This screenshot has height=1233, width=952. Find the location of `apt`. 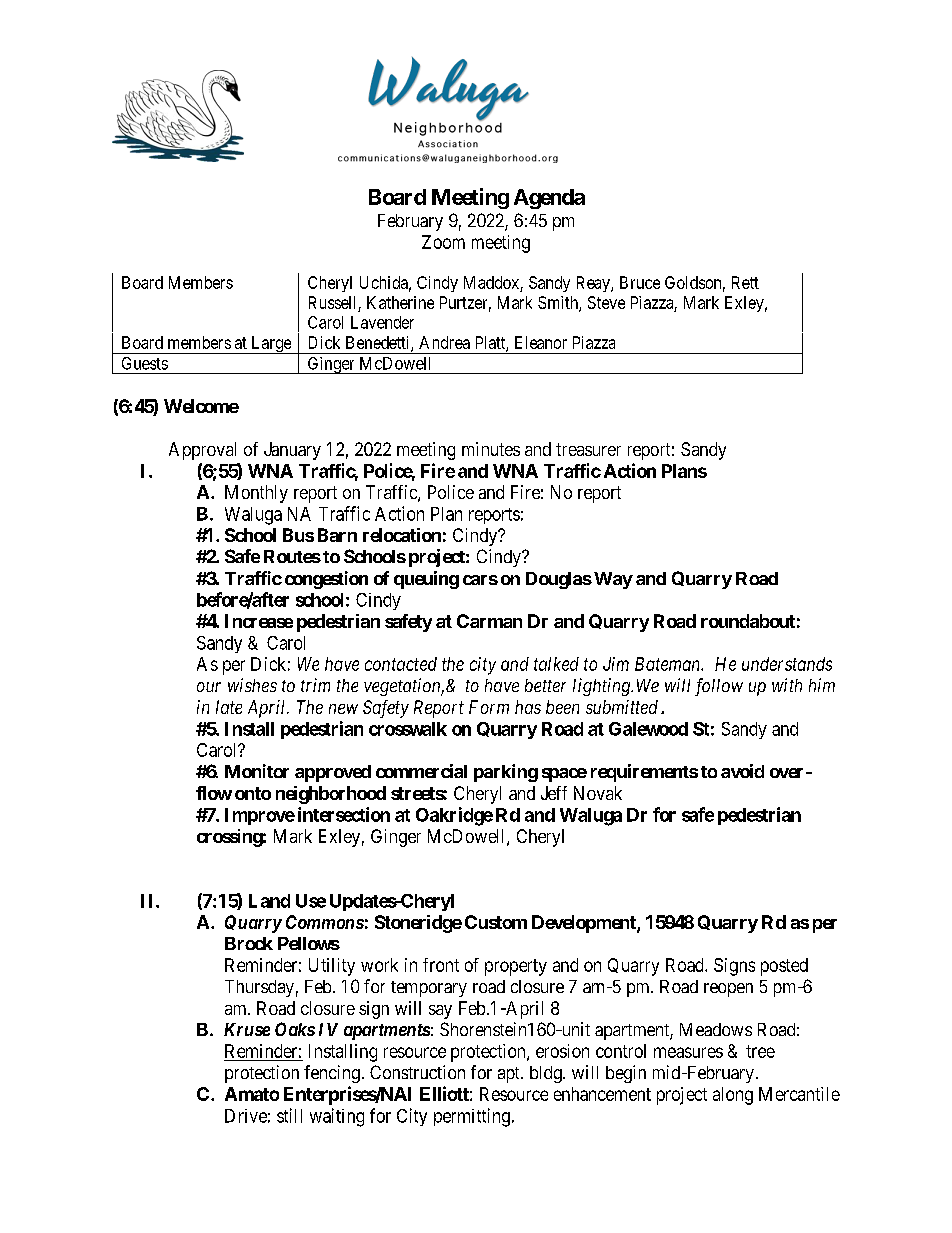

apt is located at coordinates (510, 1075).
